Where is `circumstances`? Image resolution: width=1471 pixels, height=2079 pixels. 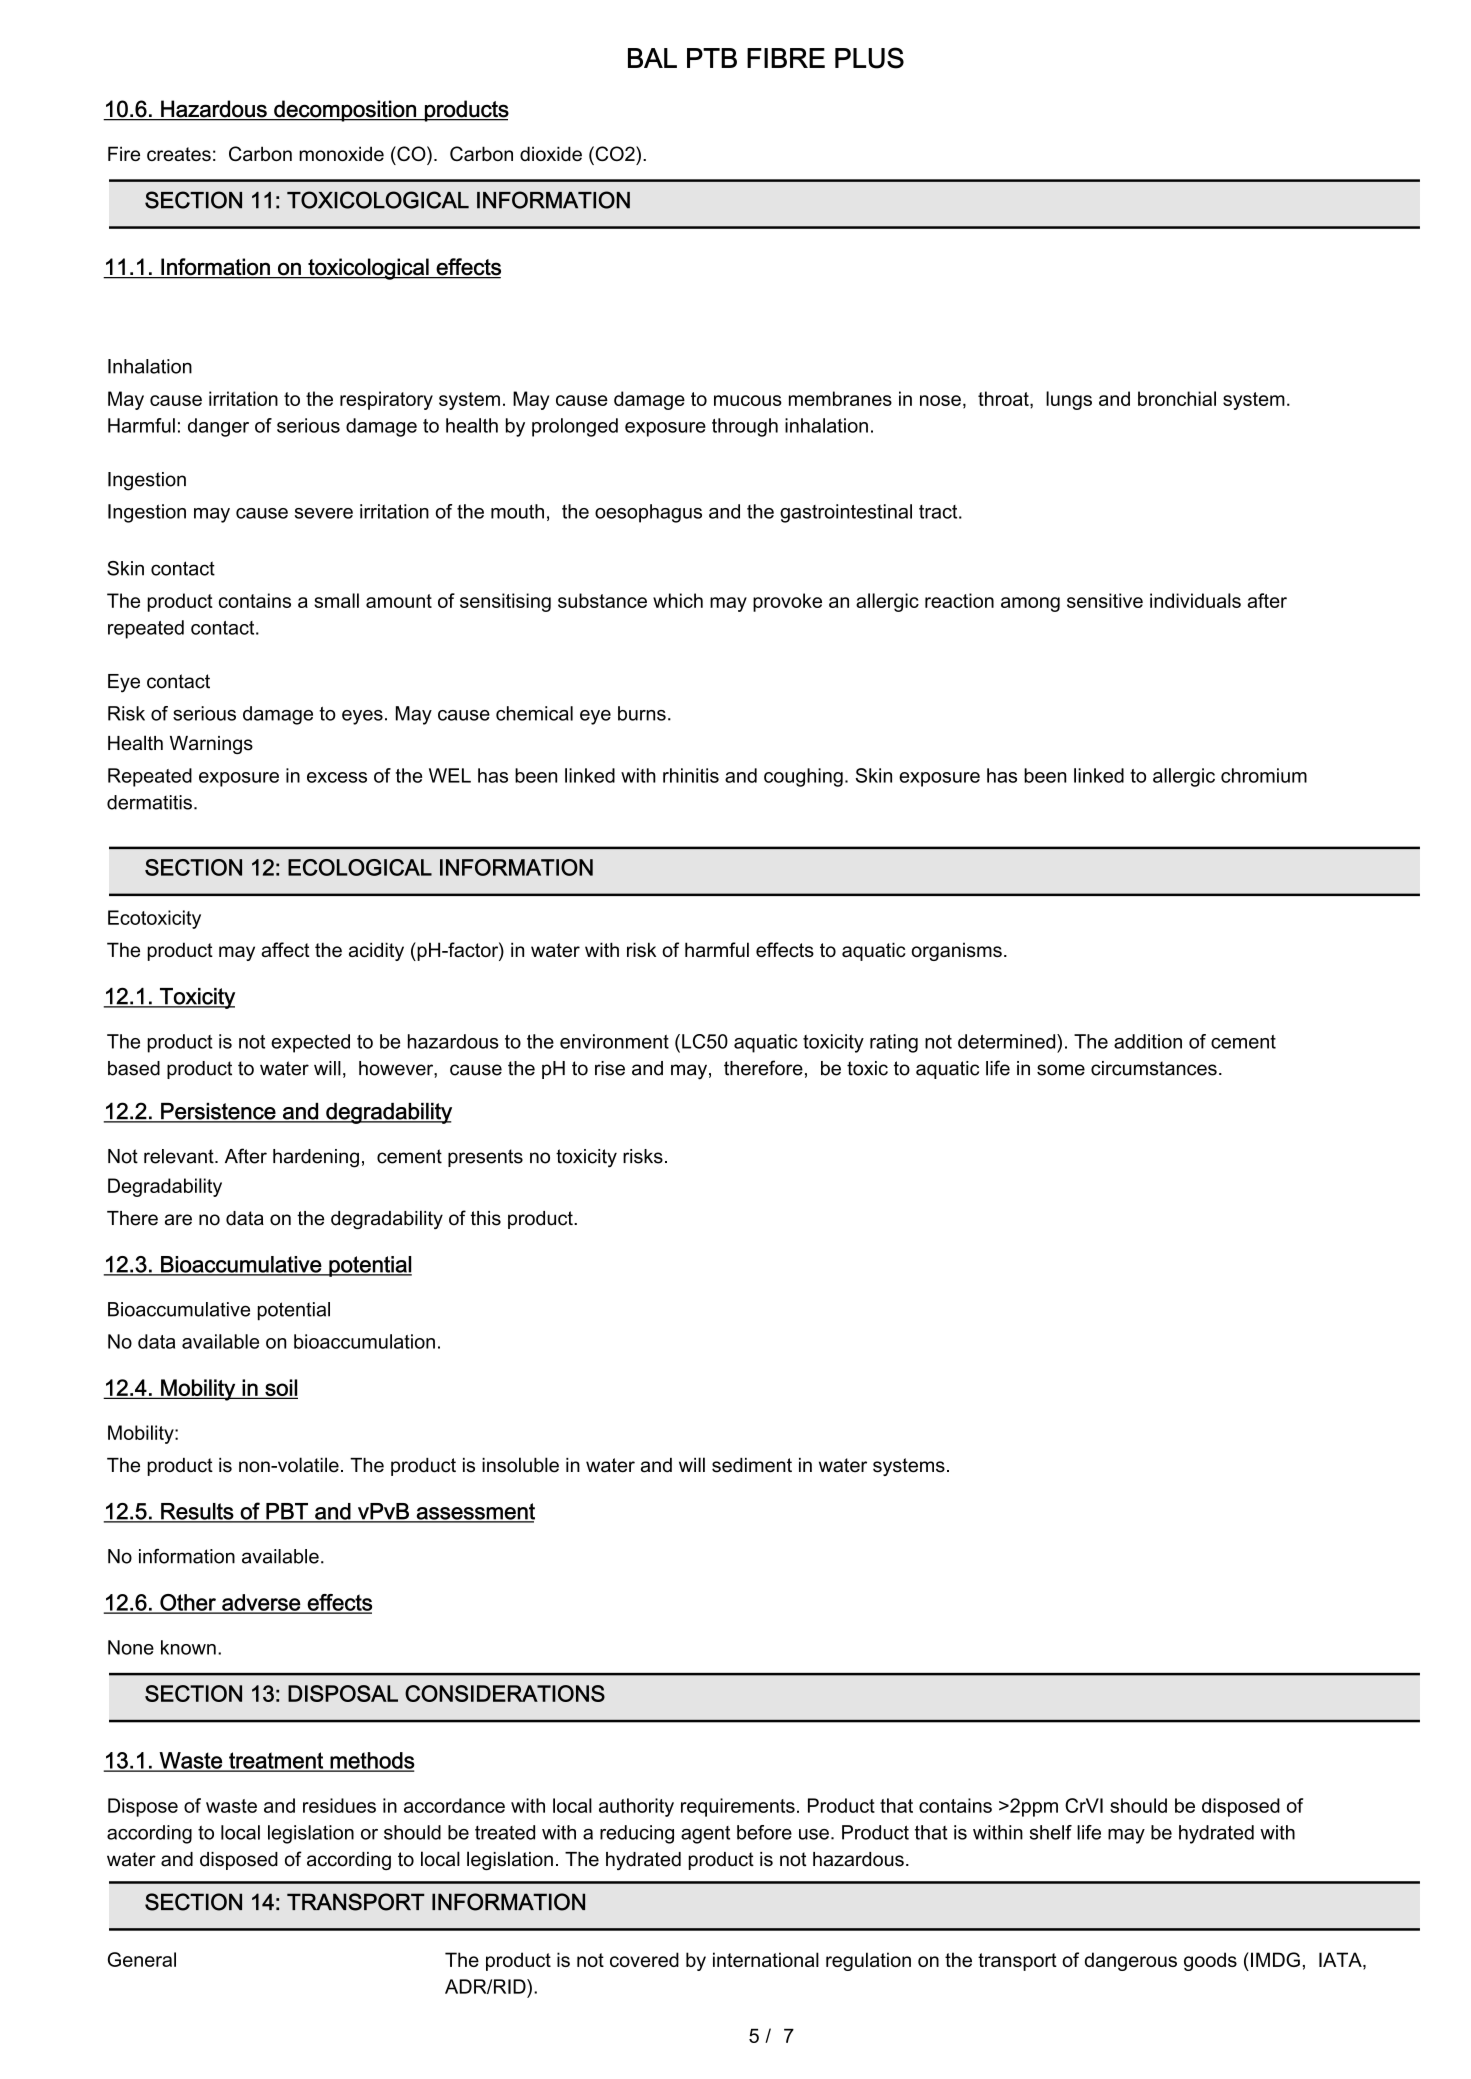 circumstances is located at coordinates (1154, 1068).
